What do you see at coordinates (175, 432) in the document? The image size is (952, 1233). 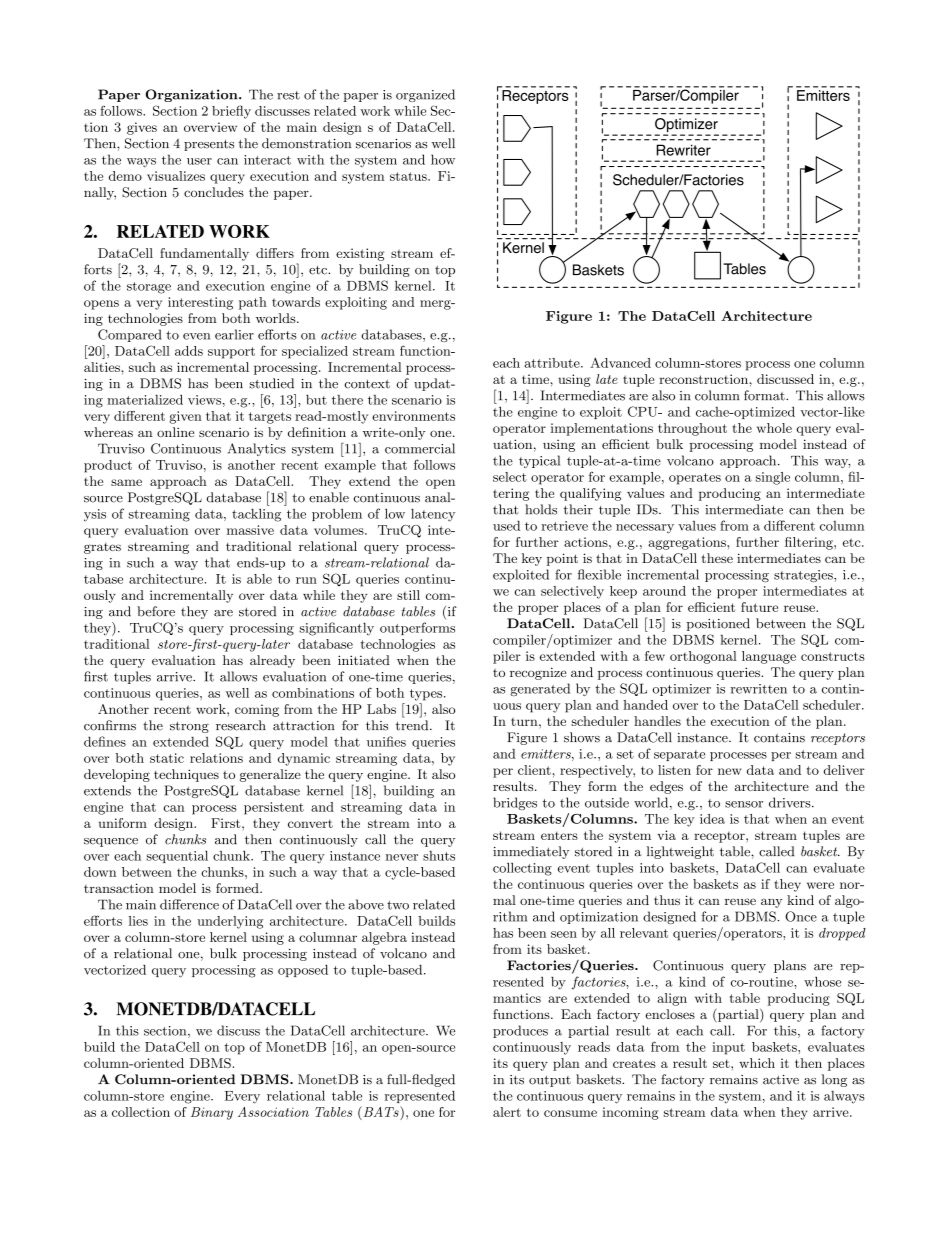 I see `online` at bounding box center [175, 432].
